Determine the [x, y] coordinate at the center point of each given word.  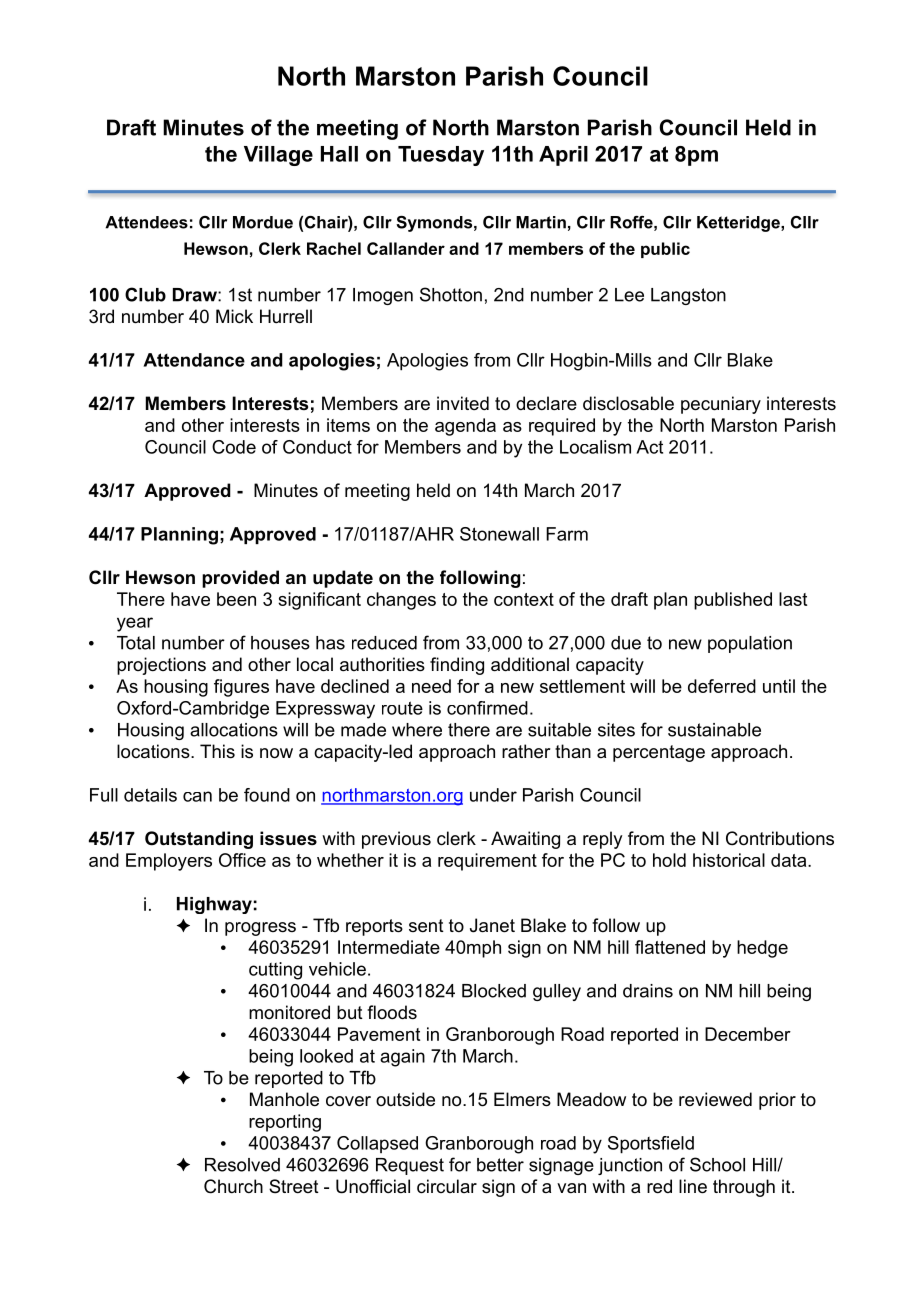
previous [396, 840]
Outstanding [199, 840]
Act [649, 447]
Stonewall [499, 534]
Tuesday [441, 156]
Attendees [146, 222]
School [717, 1164]
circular [447, 1186]
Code [234, 447]
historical [729, 860]
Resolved [242, 1165]
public [665, 250]
